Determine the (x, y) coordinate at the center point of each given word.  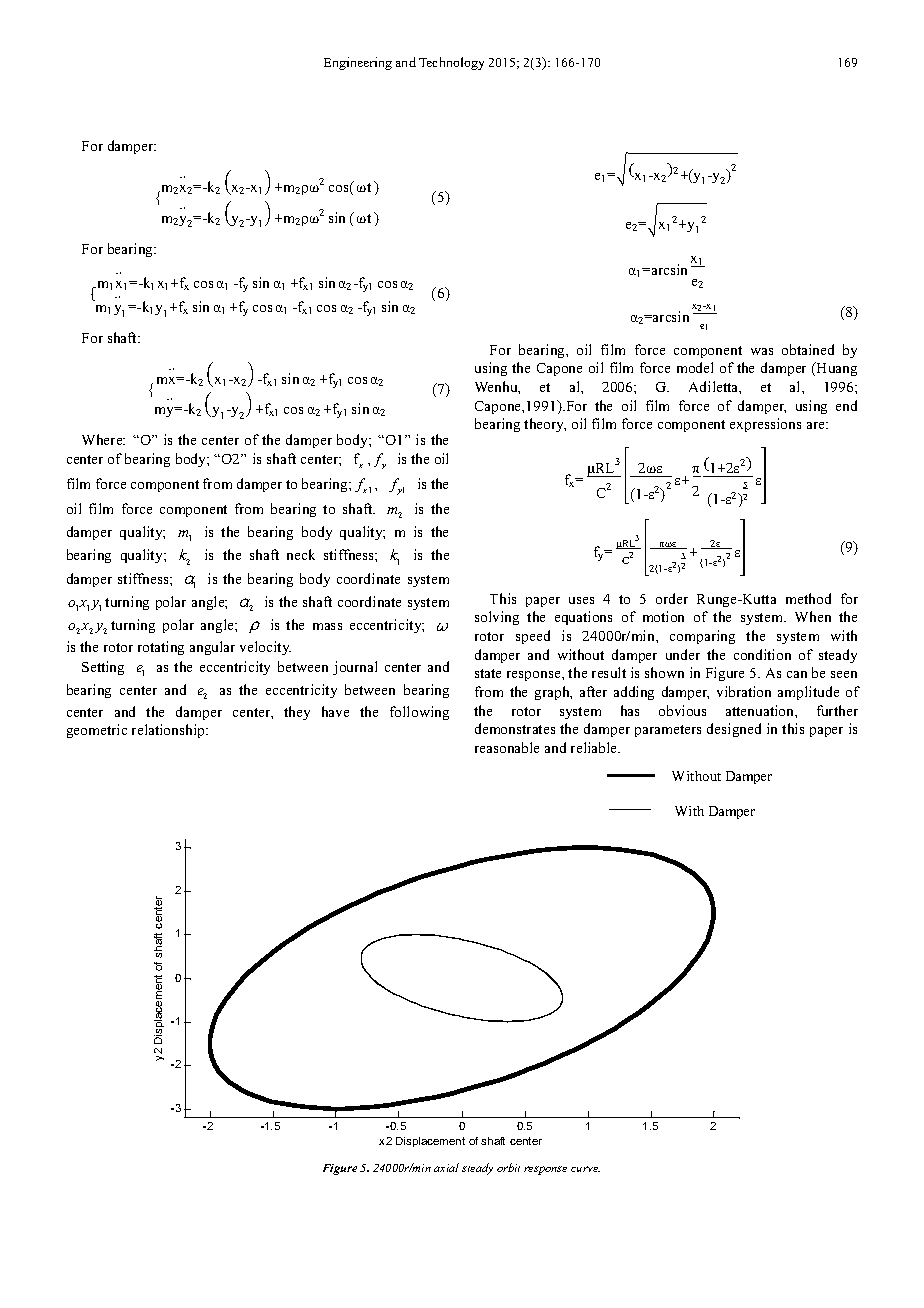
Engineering (358, 63)
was (762, 351)
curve (585, 1169)
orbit (508, 1167)
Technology (451, 63)
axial (446, 1167)
